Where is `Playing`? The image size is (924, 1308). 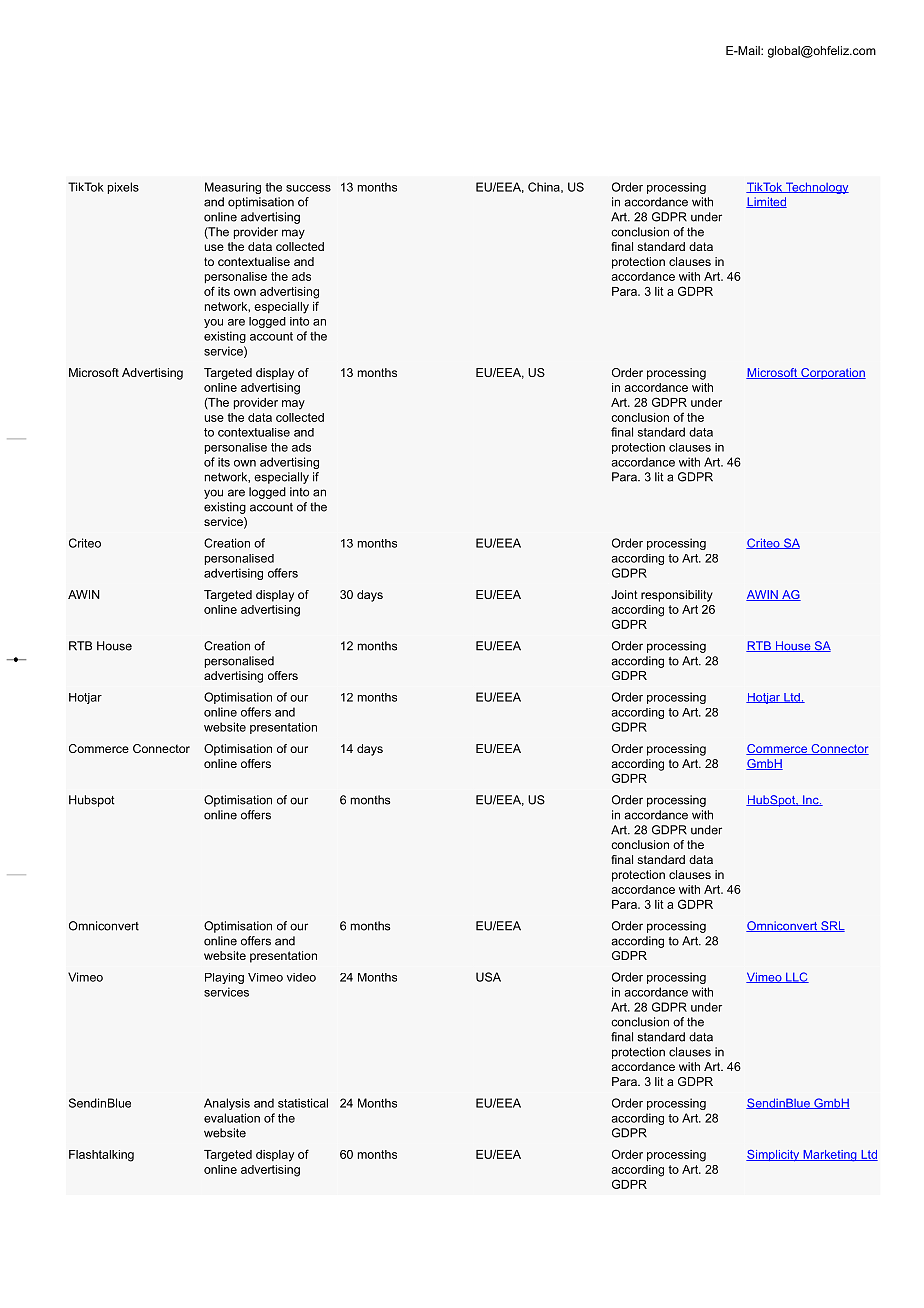 Playing is located at coordinates (224, 978).
